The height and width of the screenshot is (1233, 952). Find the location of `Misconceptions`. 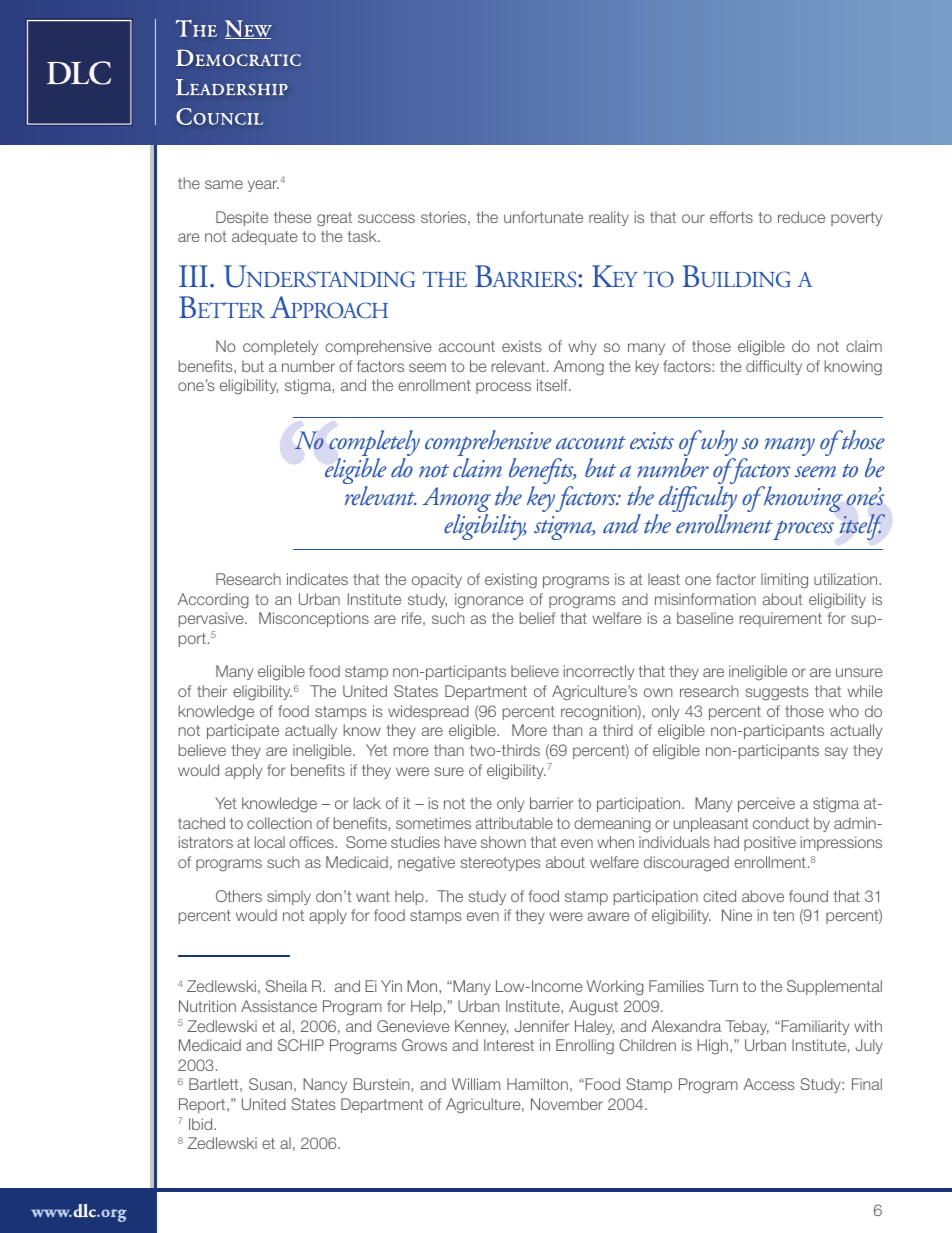

Misconceptions is located at coordinates (314, 619).
